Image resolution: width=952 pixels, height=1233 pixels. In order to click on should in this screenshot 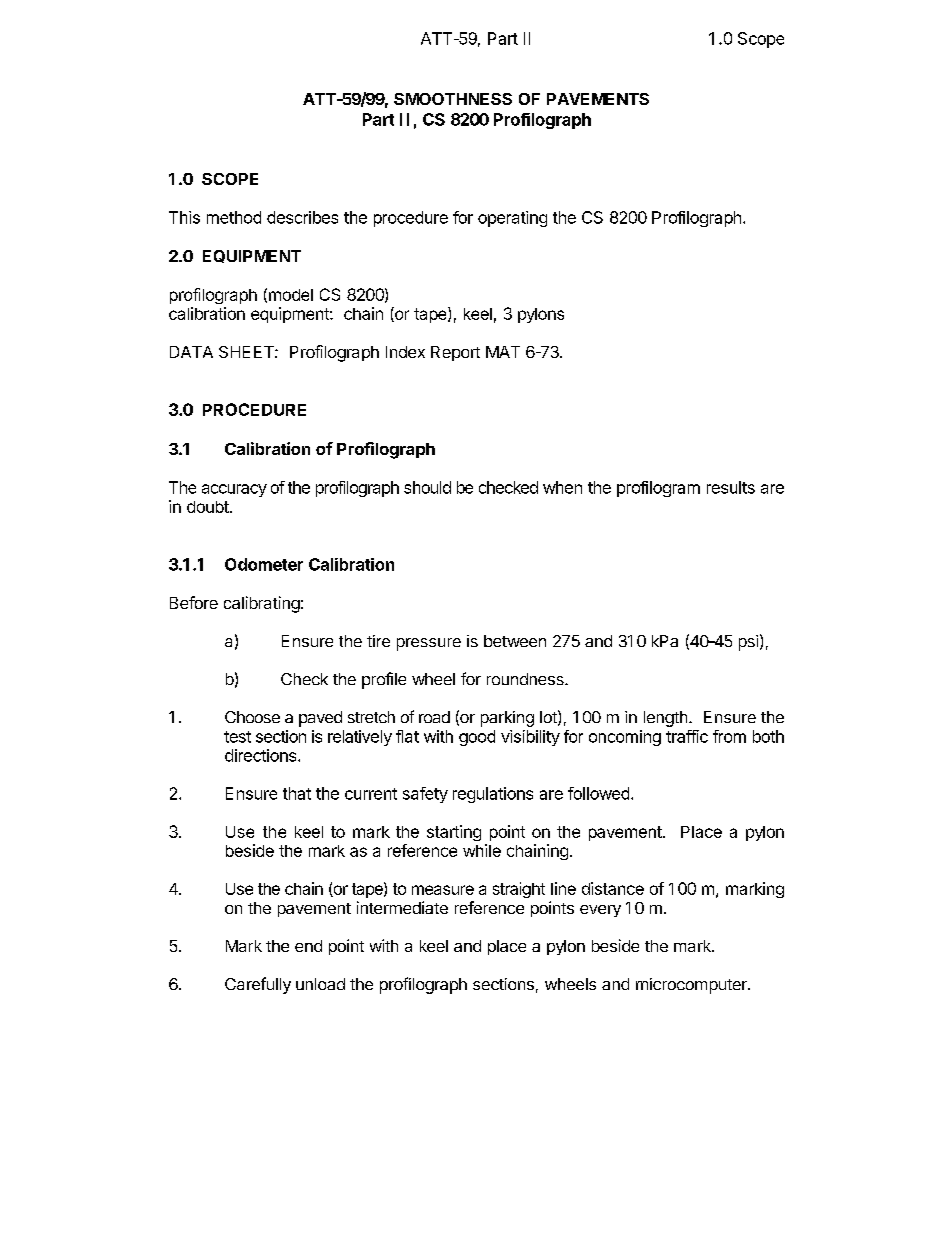, I will do `click(427, 487)`.
